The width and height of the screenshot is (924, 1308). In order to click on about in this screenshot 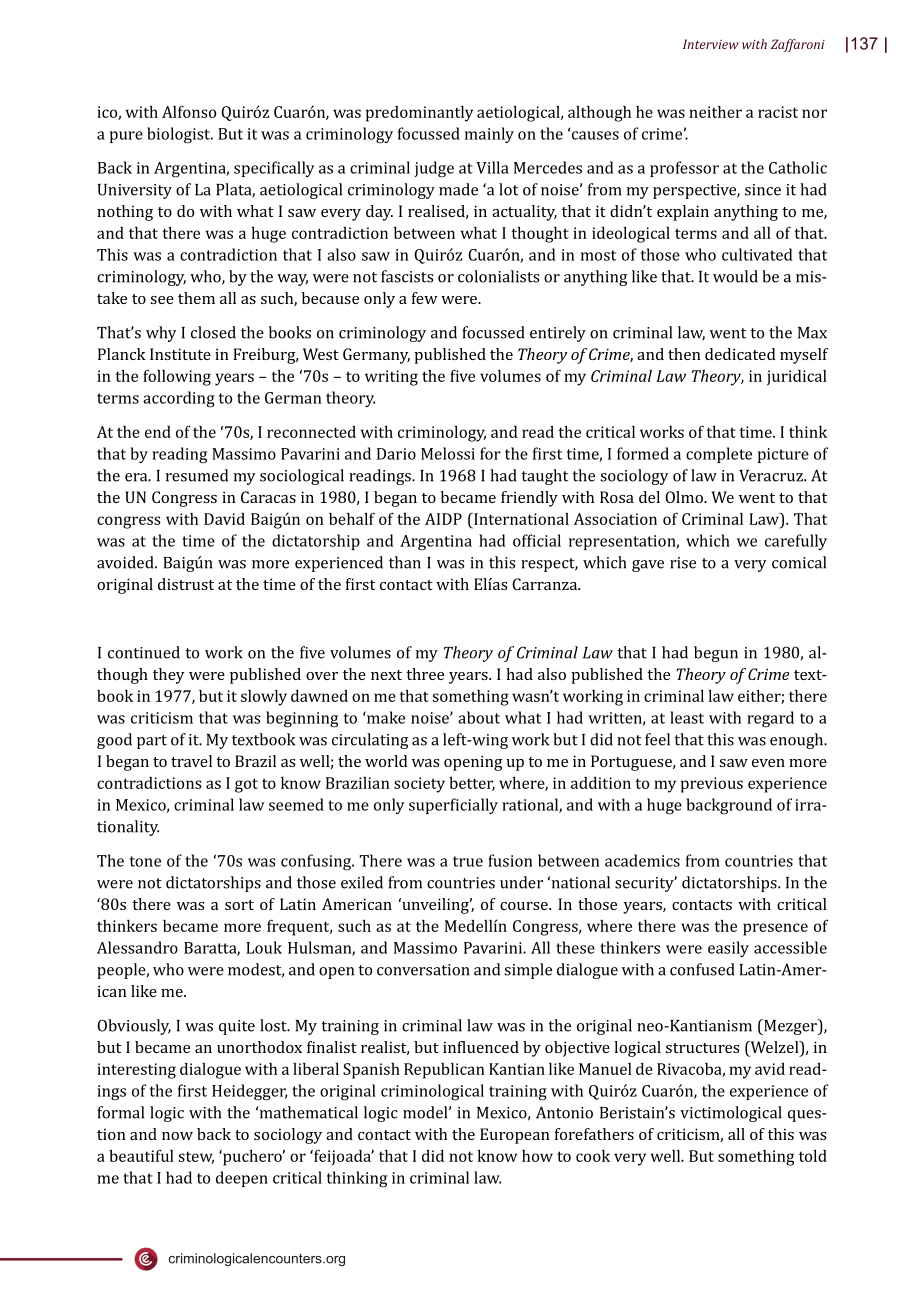, I will do `click(479, 717)`.
